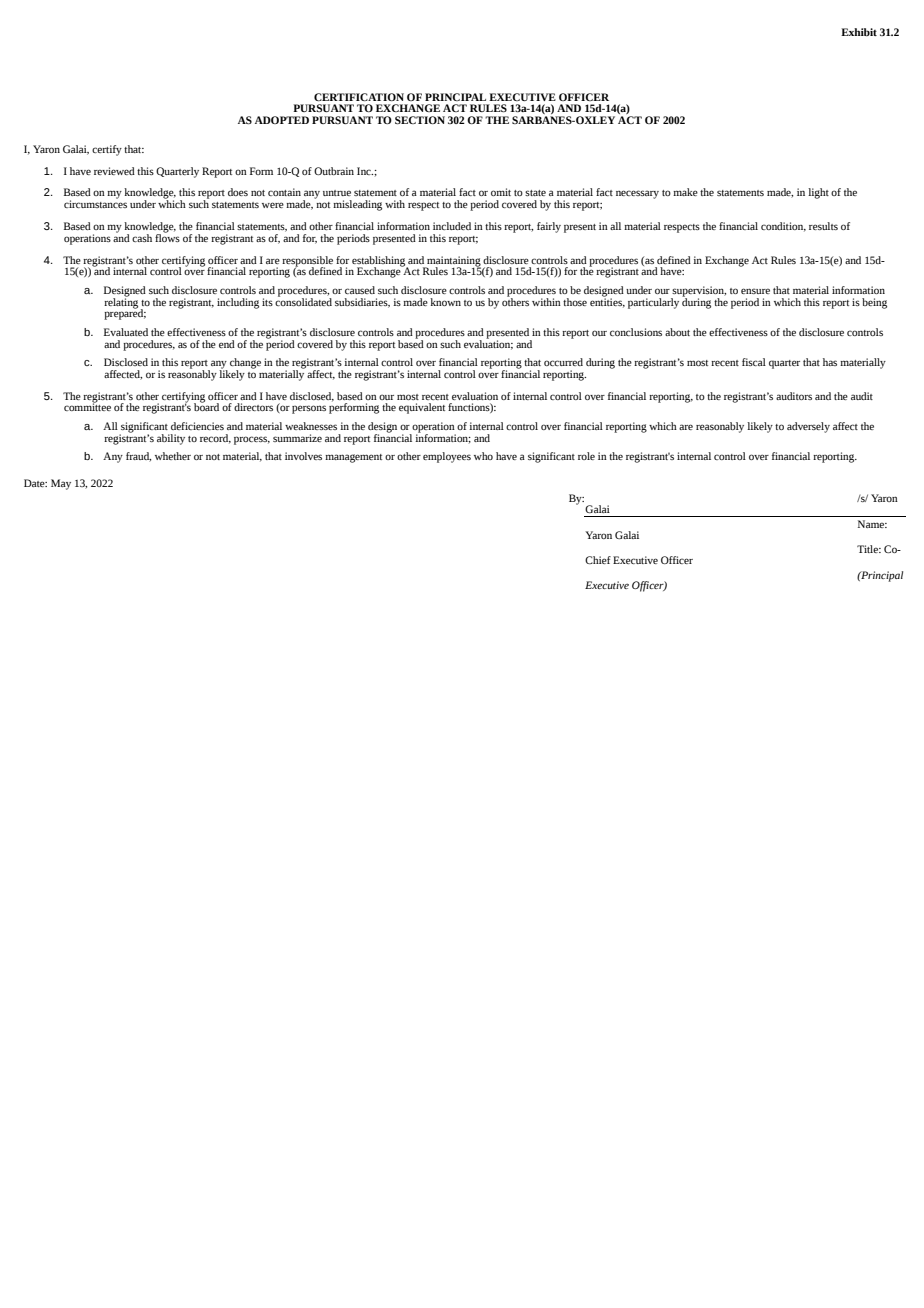  Describe the element at coordinates (859, 32) in the document. I see `Exhibit` at that location.
